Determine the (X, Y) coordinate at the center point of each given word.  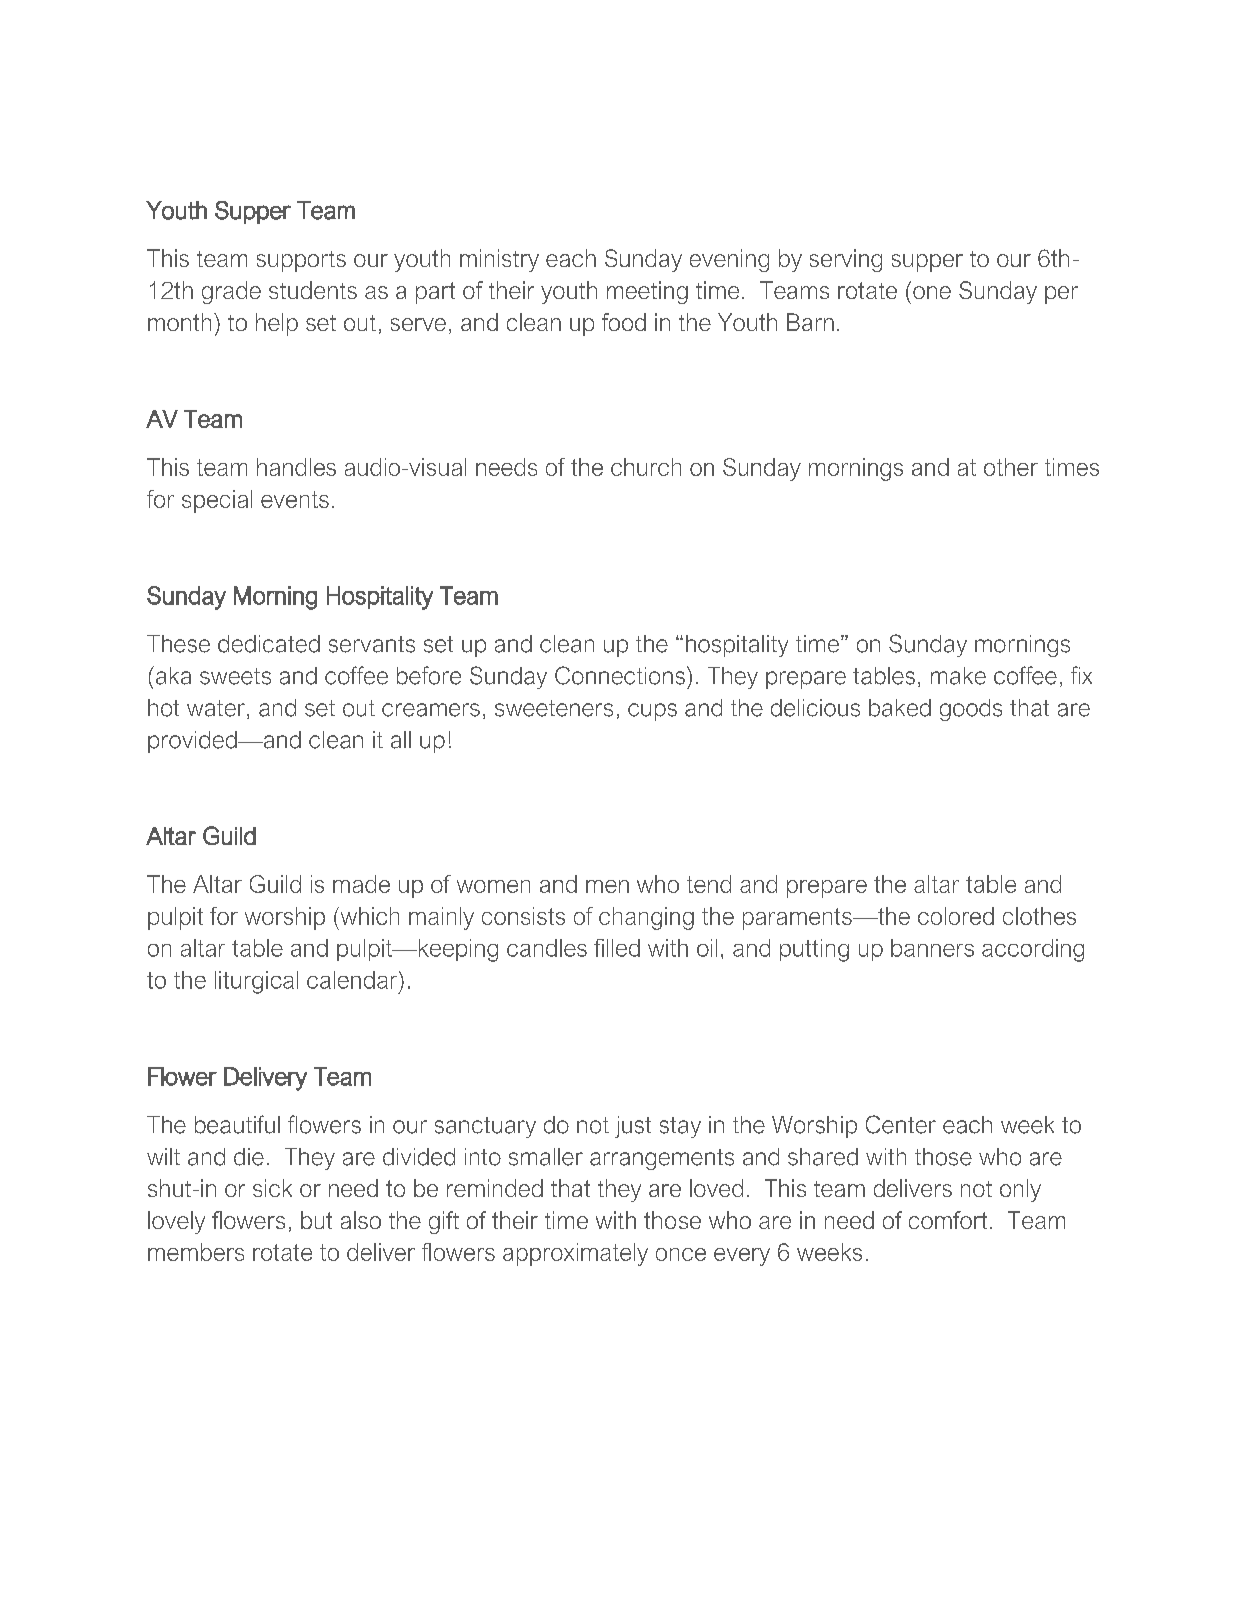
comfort (948, 1220)
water (216, 708)
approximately (575, 1254)
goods (971, 710)
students (313, 290)
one (932, 292)
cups (652, 712)
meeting (647, 292)
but (316, 1220)
